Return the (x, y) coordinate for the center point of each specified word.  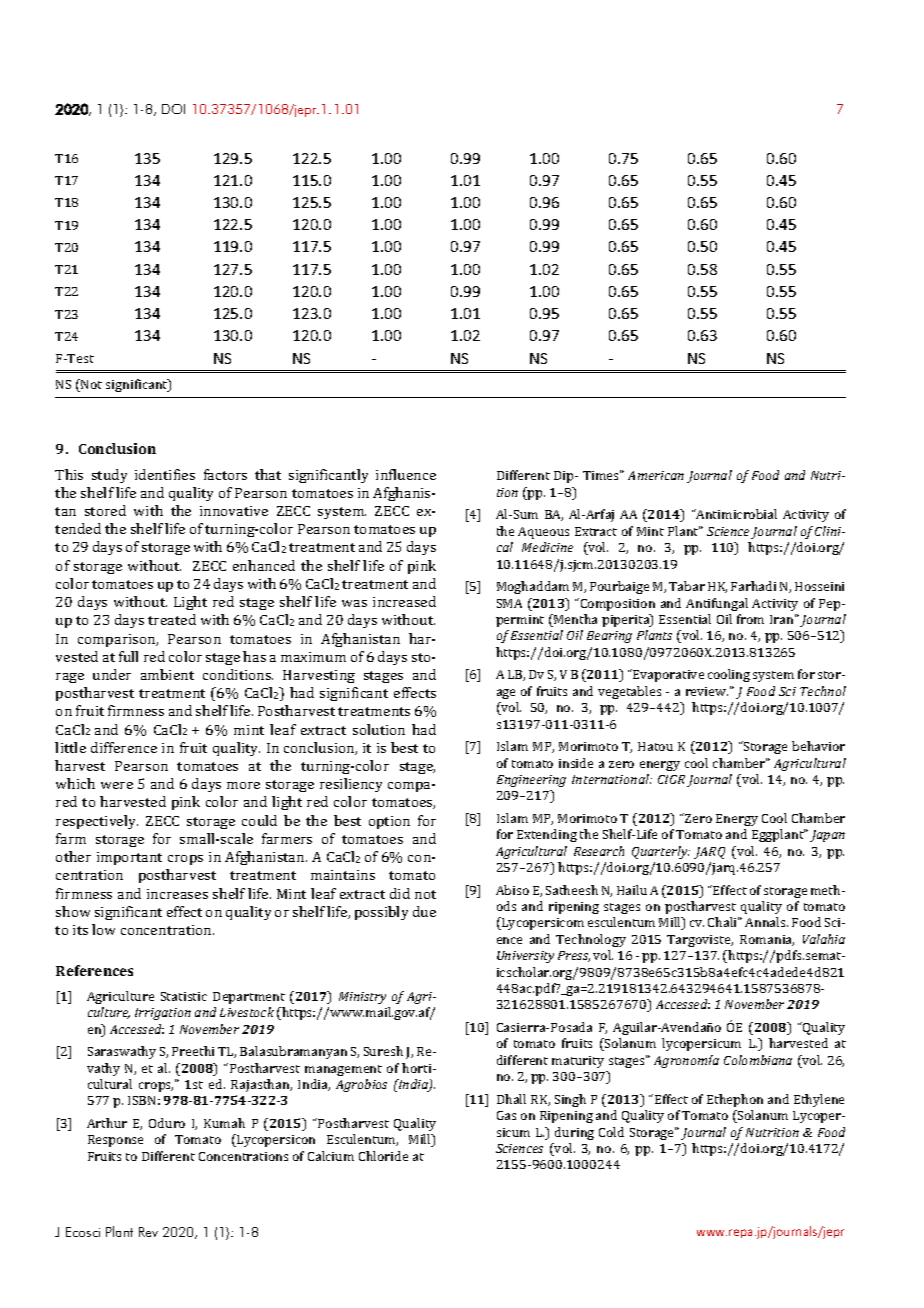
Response (115, 1141)
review (707, 691)
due (424, 911)
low (103, 929)
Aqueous (543, 533)
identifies (165, 474)
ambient (167, 674)
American (656, 475)
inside (576, 763)
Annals (766, 922)
